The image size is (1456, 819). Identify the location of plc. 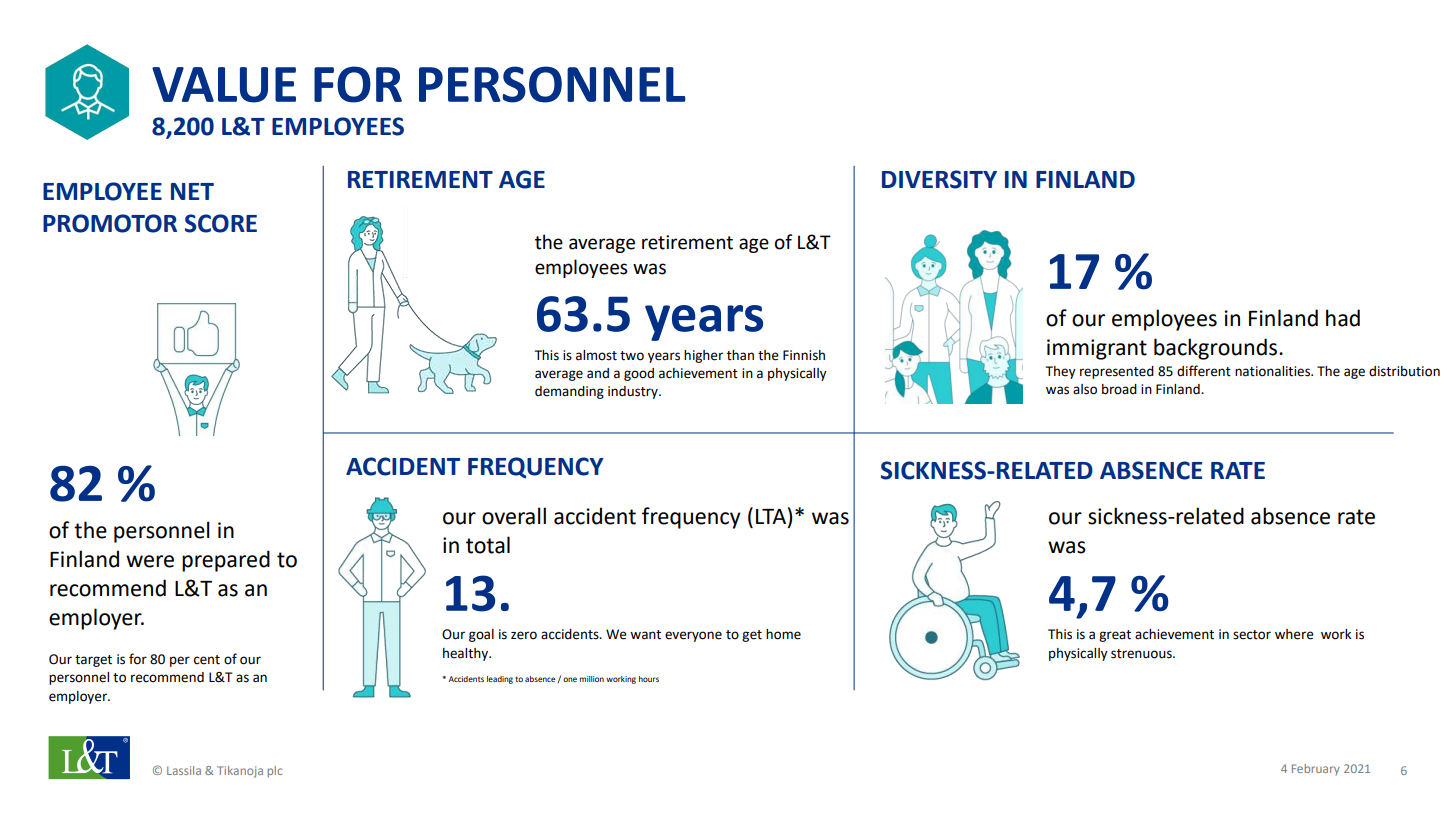
(275, 772).
